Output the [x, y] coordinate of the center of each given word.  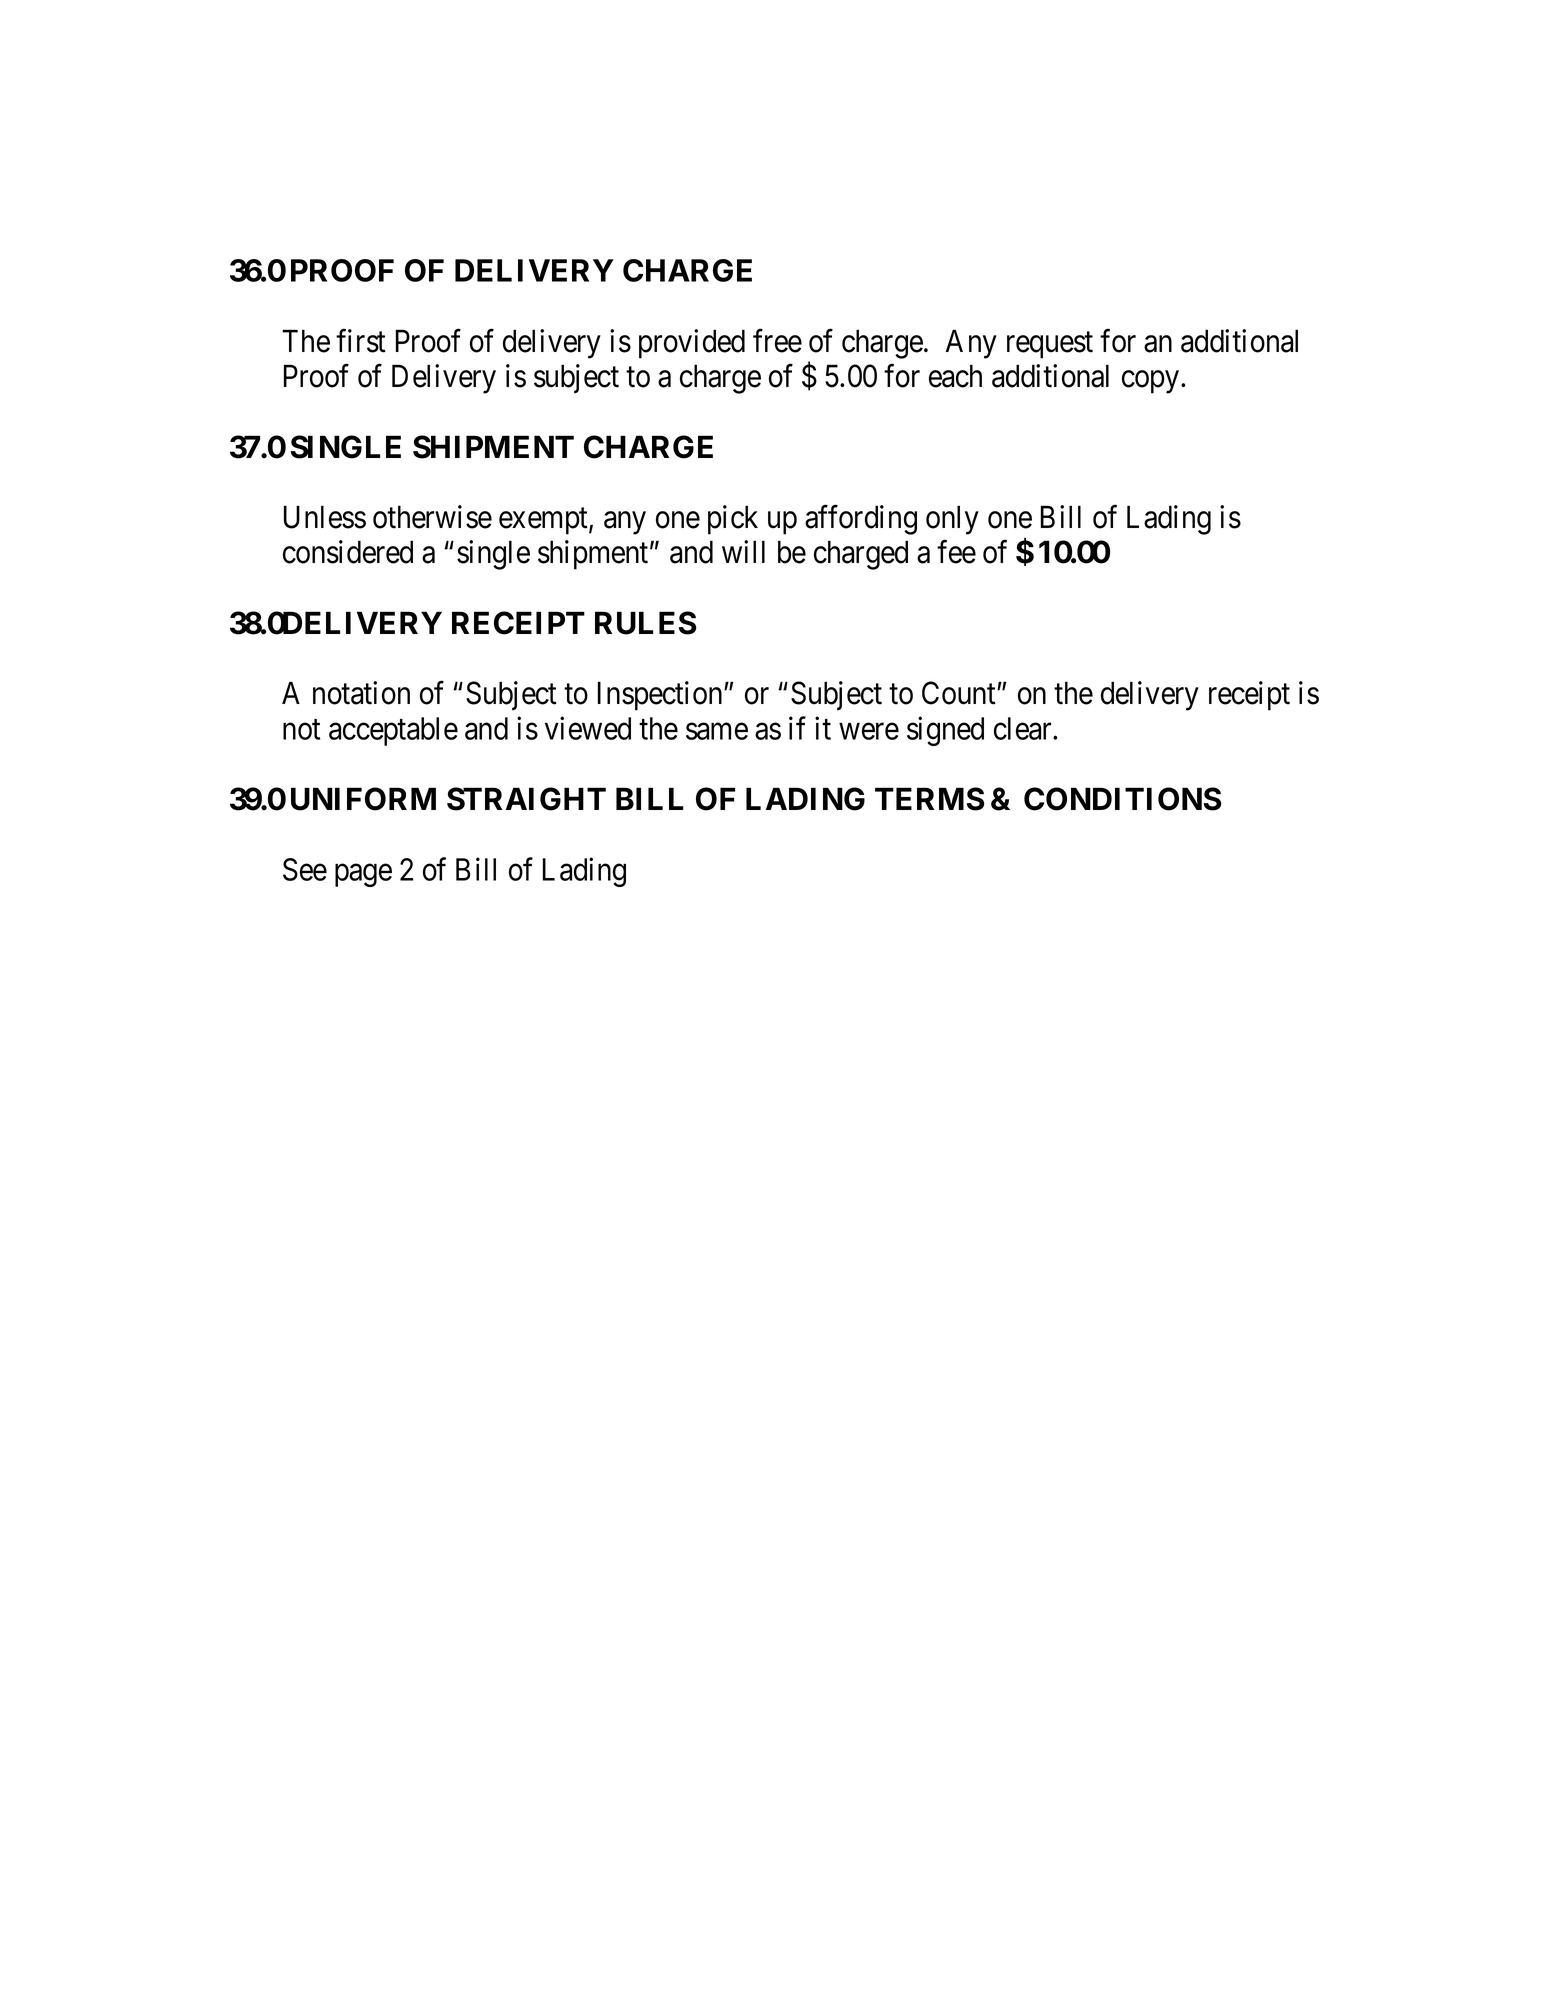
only [952, 520]
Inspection [661, 696]
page [363, 875]
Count [960, 693]
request [1050, 345]
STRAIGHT [526, 799]
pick [733, 520]
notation [361, 693]
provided [692, 344]
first [361, 341]
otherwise [432, 517]
